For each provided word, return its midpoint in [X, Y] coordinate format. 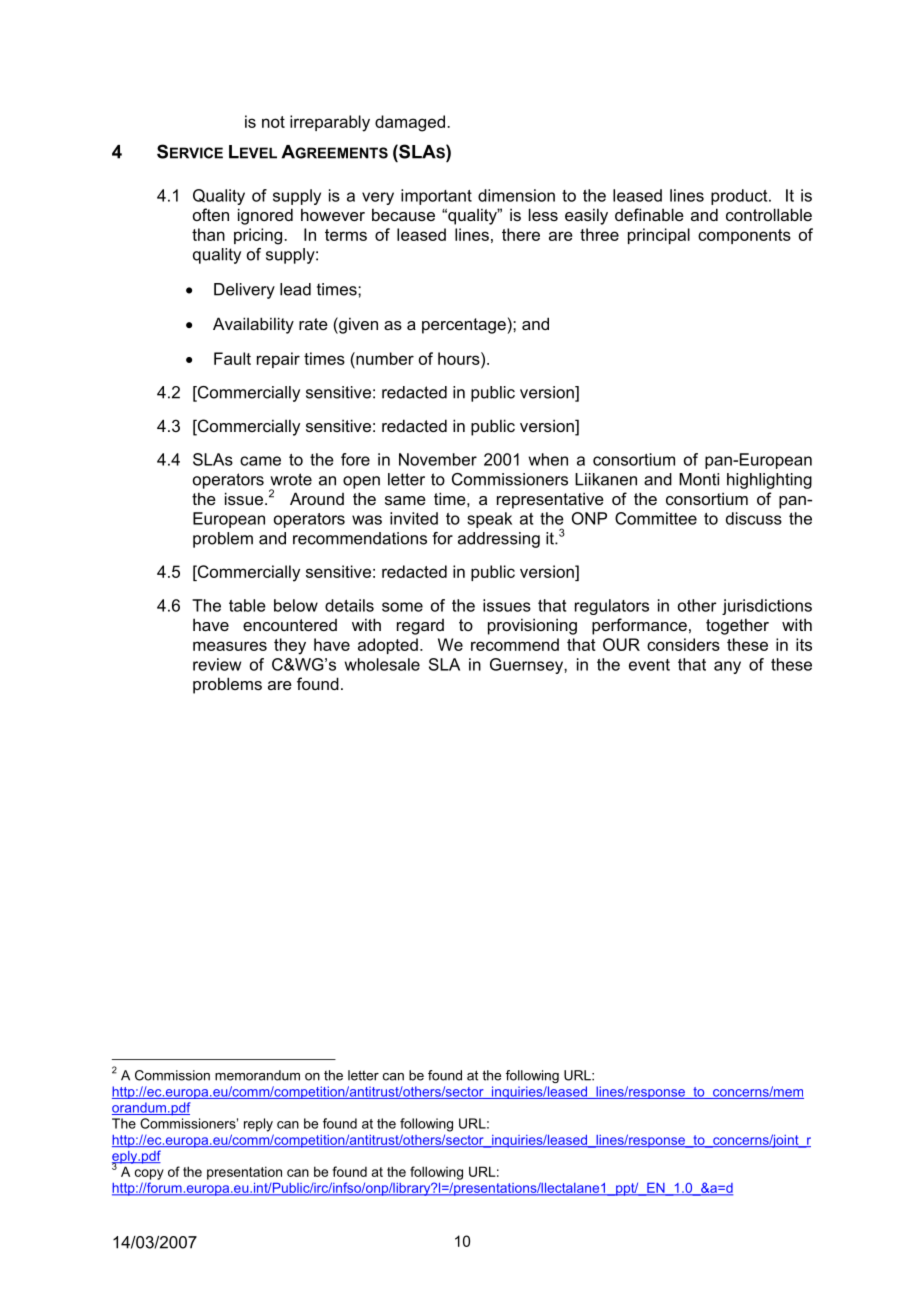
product [740, 197]
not [273, 122]
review [217, 664]
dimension [516, 195]
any [727, 667]
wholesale [382, 664]
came [260, 461]
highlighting [769, 481]
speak [489, 520]
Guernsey [527, 666]
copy [149, 1174]
